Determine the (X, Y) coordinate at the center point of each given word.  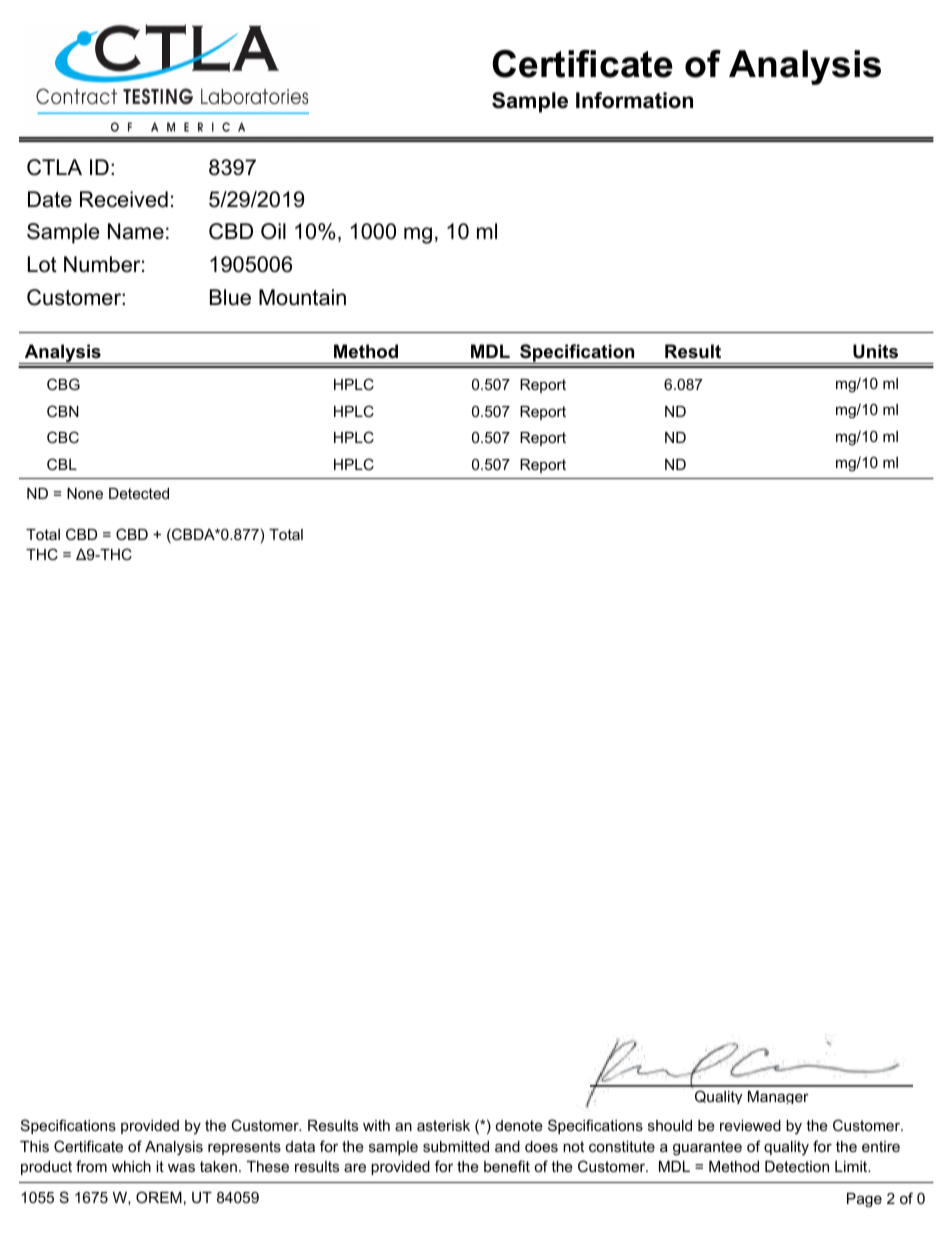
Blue (230, 297)
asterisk (443, 1125)
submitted (456, 1146)
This (34, 1146)
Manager (778, 1097)
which (131, 1166)
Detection (797, 1166)
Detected (139, 493)
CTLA (54, 167)
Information (634, 100)
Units (875, 351)
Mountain (302, 297)
